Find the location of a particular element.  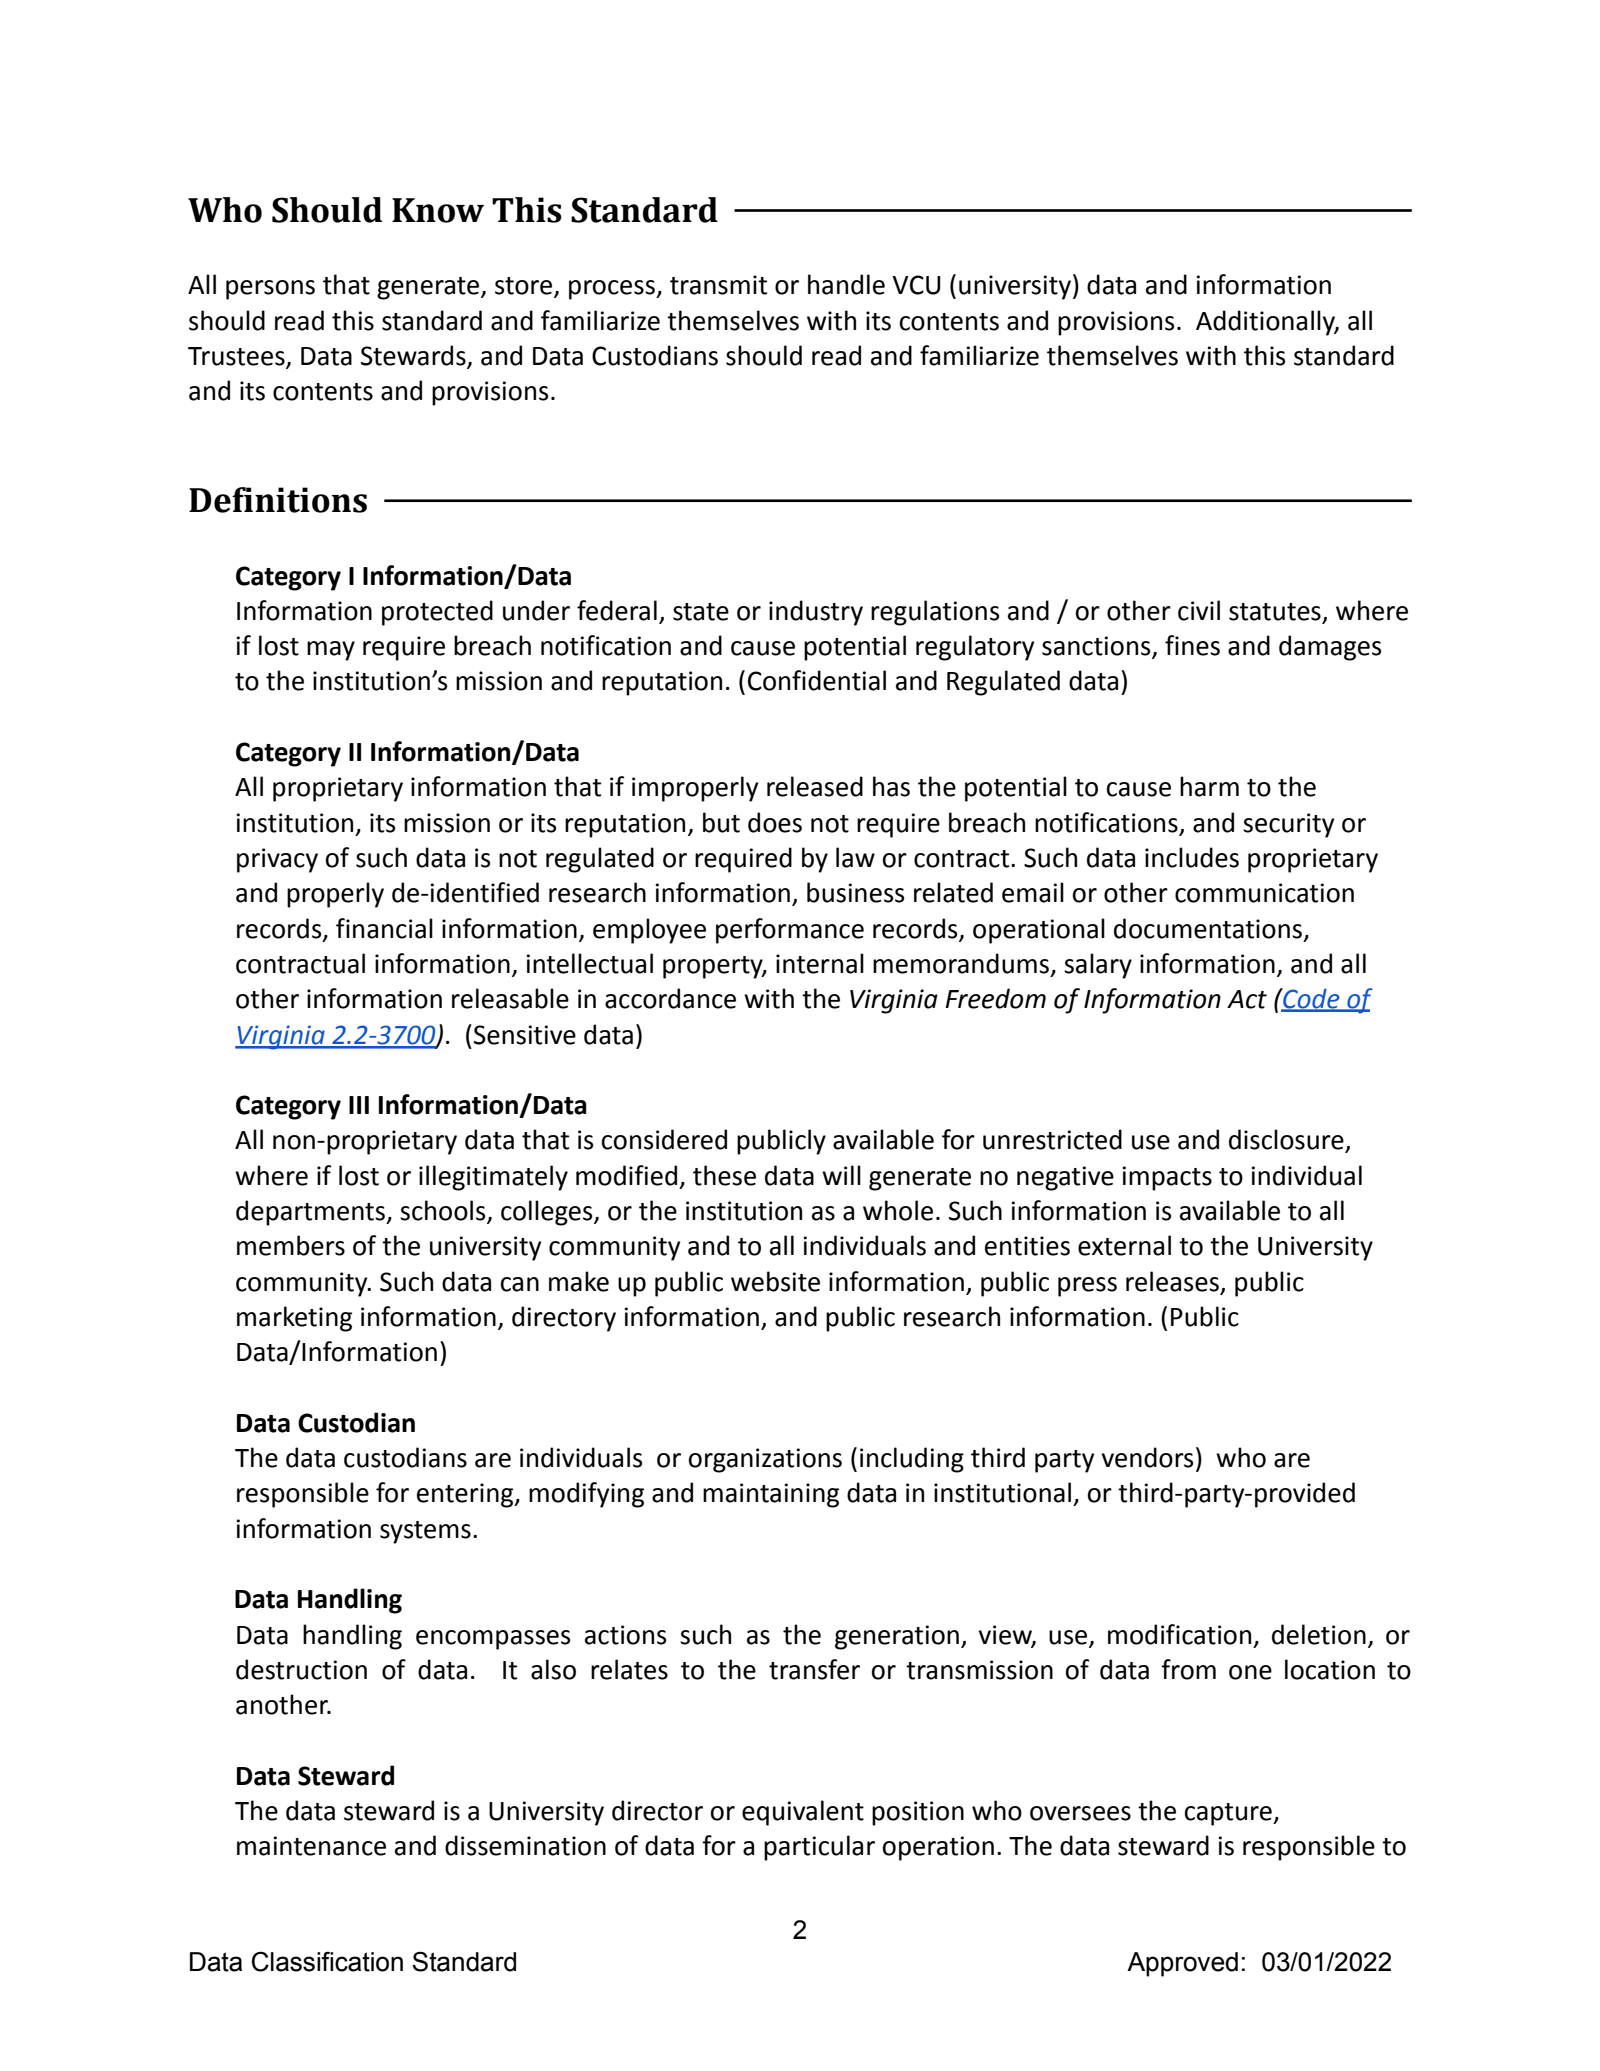

particular is located at coordinates (819, 1848).
